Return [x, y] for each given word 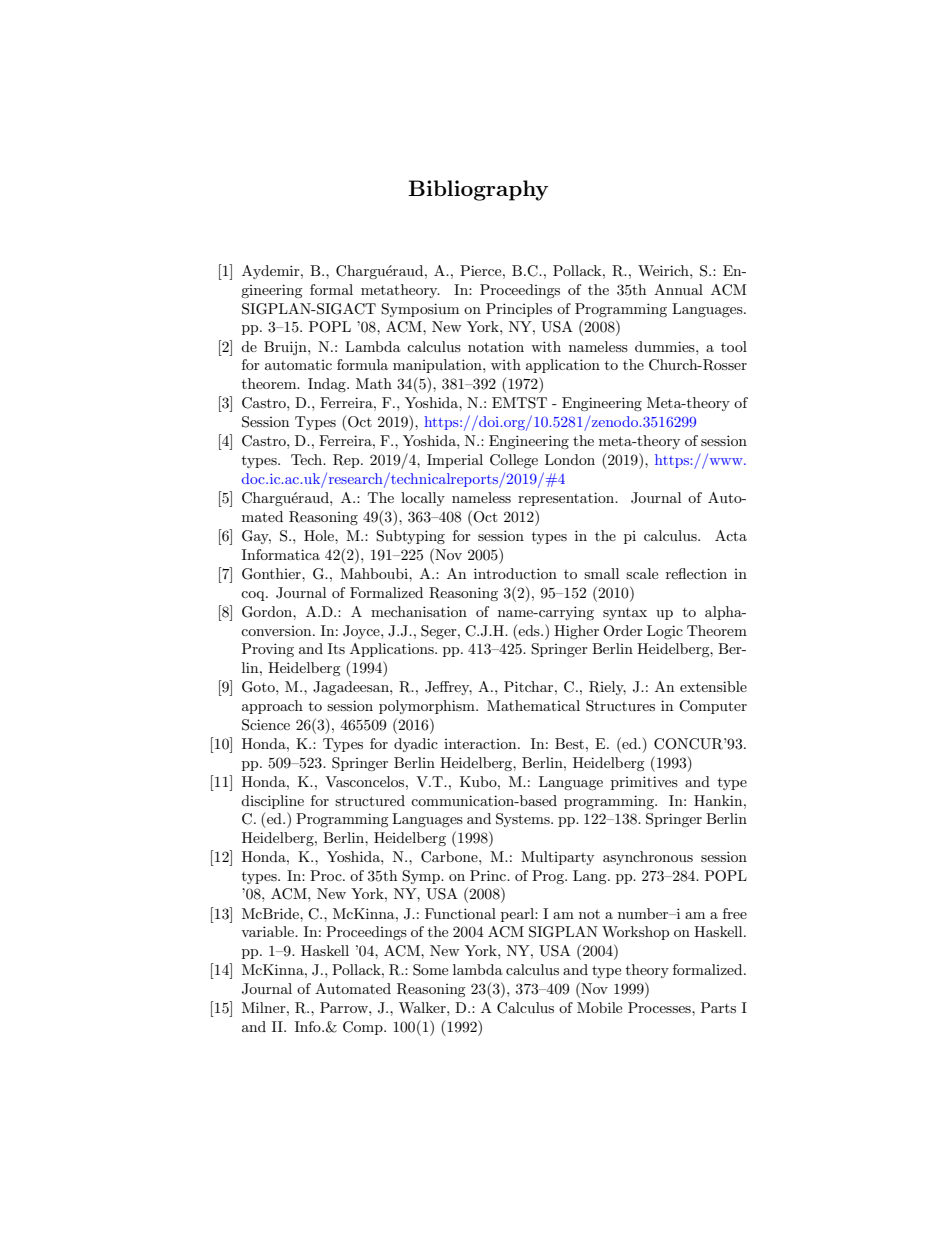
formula [362, 364]
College [514, 461]
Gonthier [272, 574]
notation [496, 346]
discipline [272, 802]
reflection [696, 573]
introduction [515, 573]
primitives [644, 783]
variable [268, 931]
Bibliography [478, 190]
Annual [678, 289]
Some [430, 970]
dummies [666, 346]
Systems [524, 820]
